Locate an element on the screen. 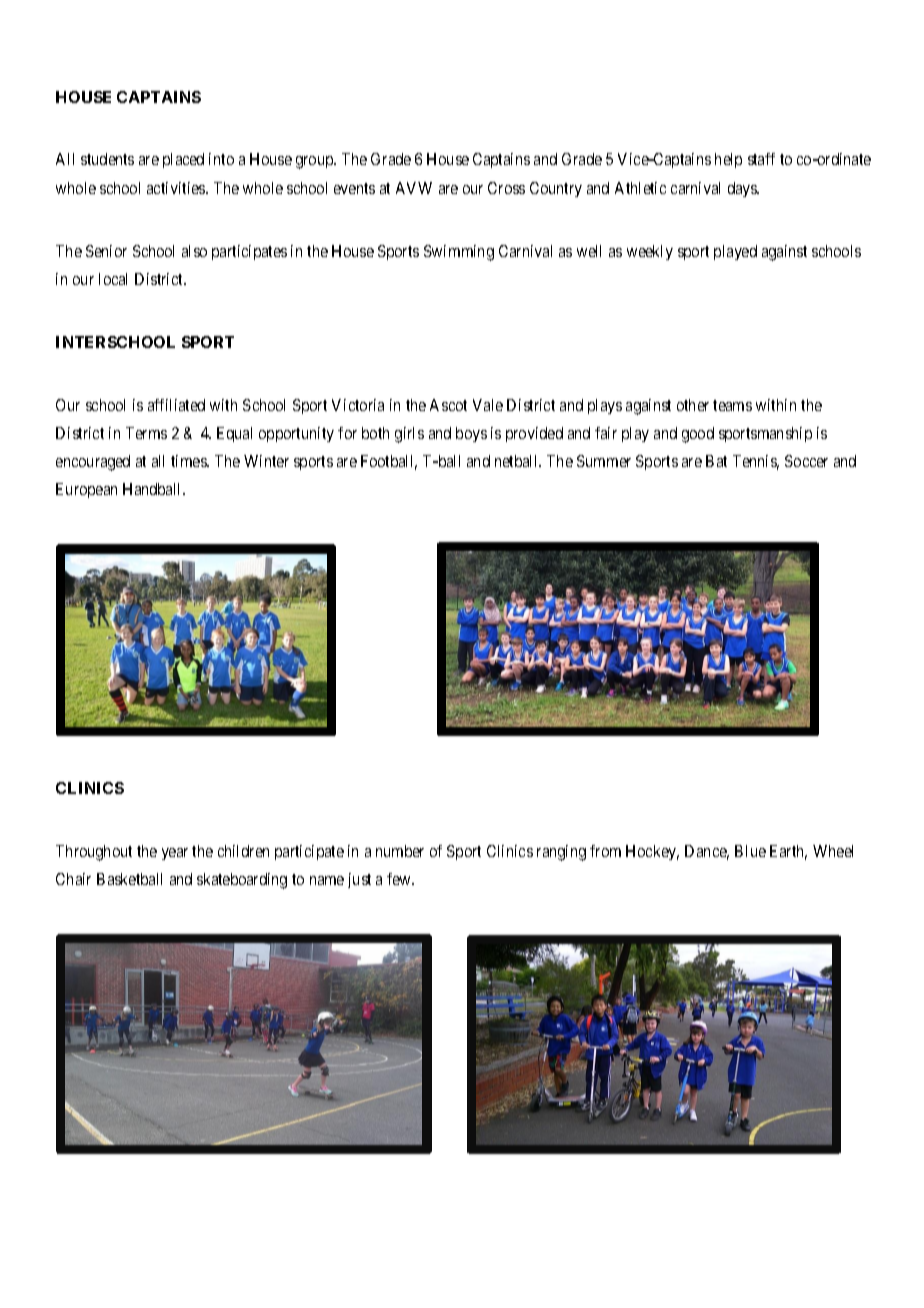  teams is located at coordinates (732, 405).
